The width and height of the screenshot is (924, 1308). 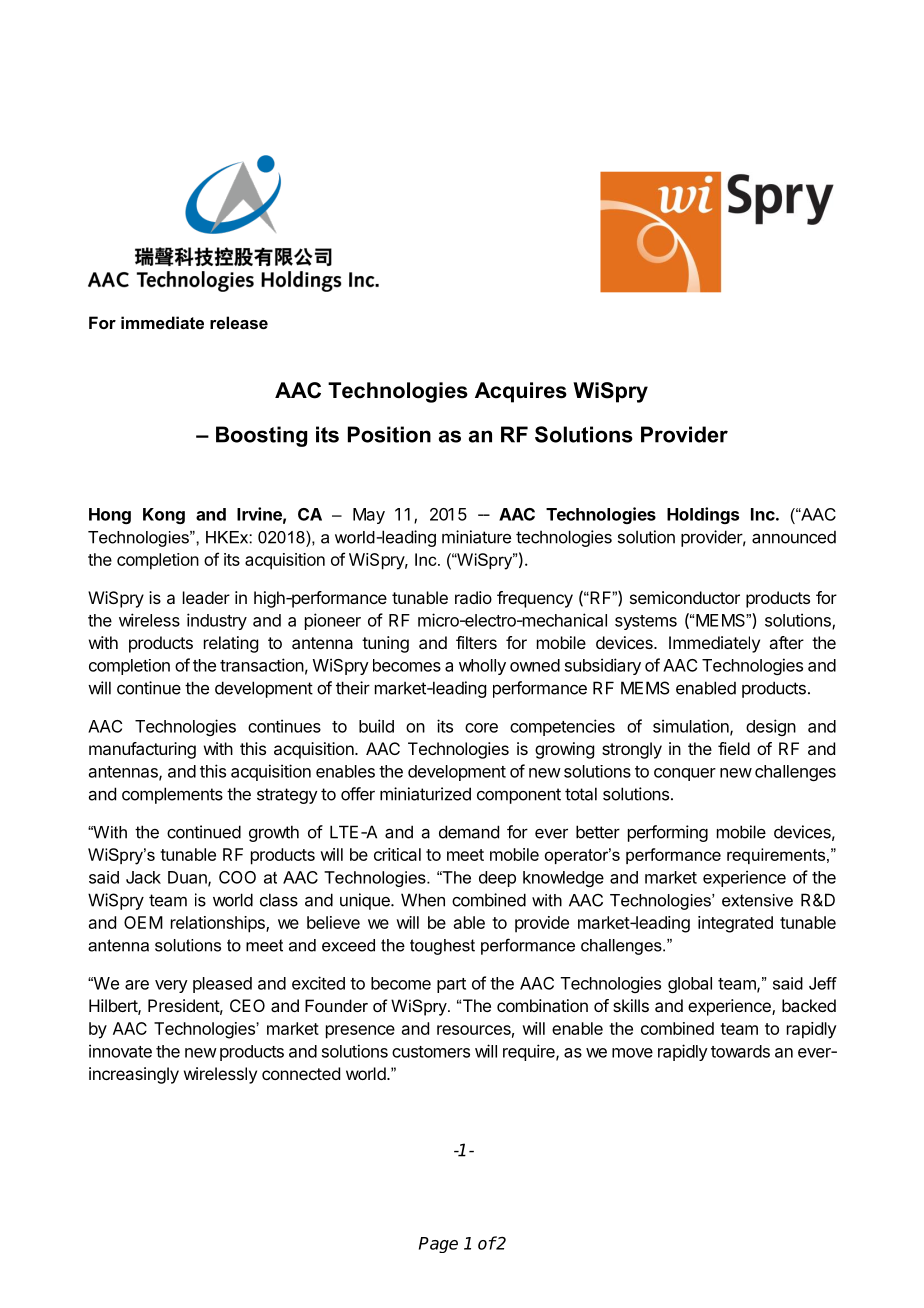 What do you see at coordinates (172, 795) in the screenshot?
I see `complements` at bounding box center [172, 795].
